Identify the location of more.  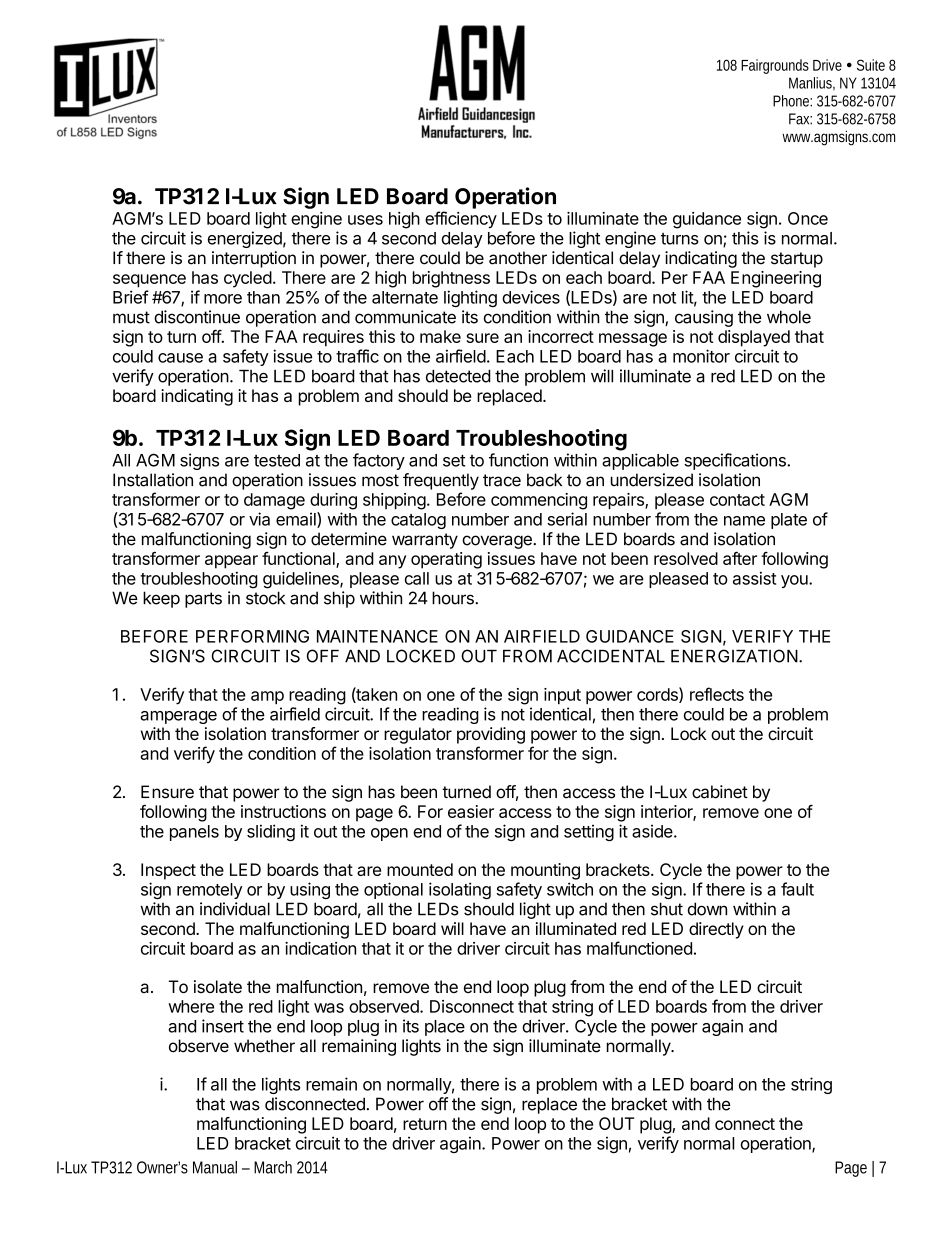
(223, 299).
